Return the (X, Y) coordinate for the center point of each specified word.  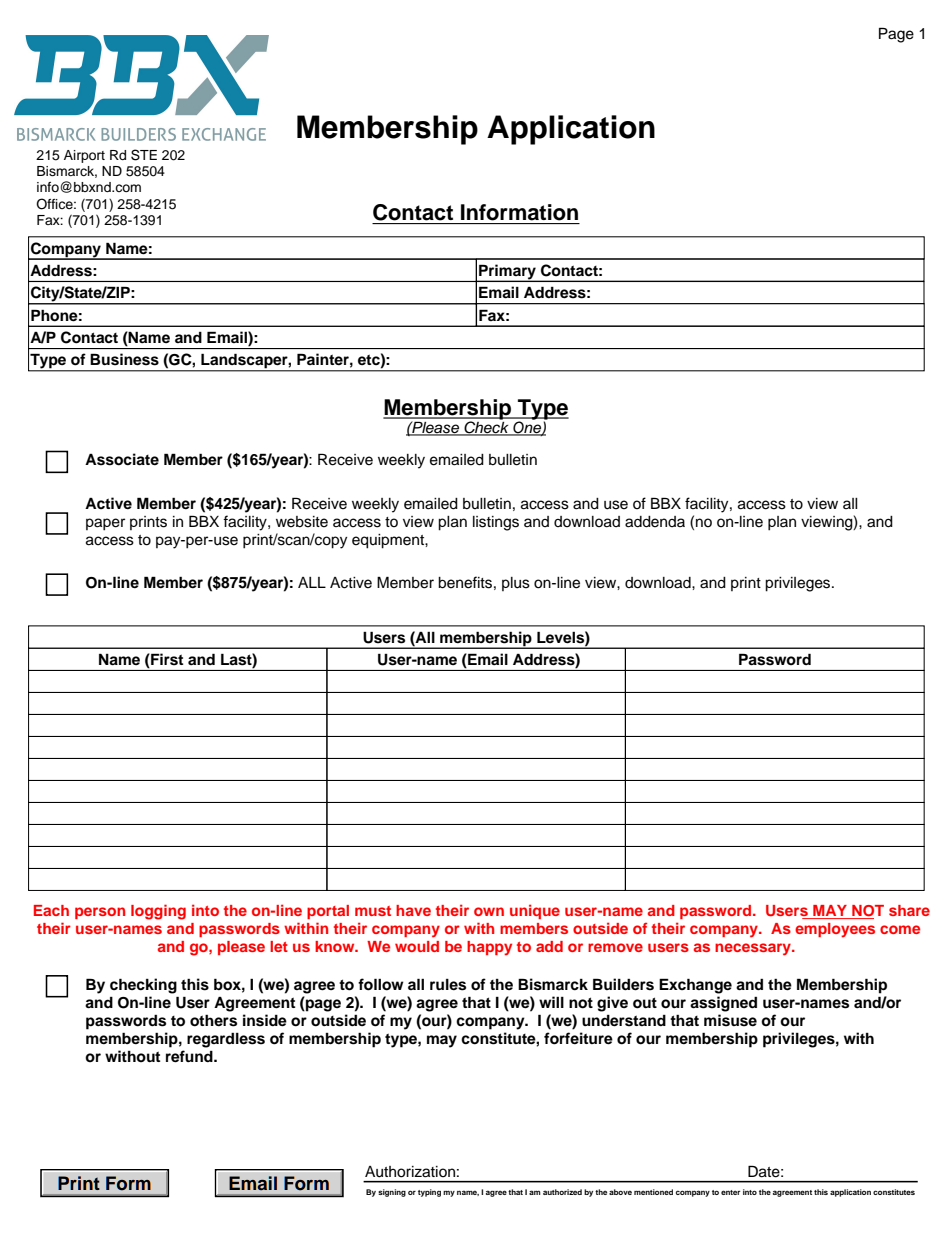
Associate (122, 459)
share (909, 910)
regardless (226, 1040)
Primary (507, 273)
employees (835, 930)
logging (158, 912)
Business (124, 359)
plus (516, 584)
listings (496, 523)
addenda (655, 522)
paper (105, 524)
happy (489, 948)
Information (519, 212)
